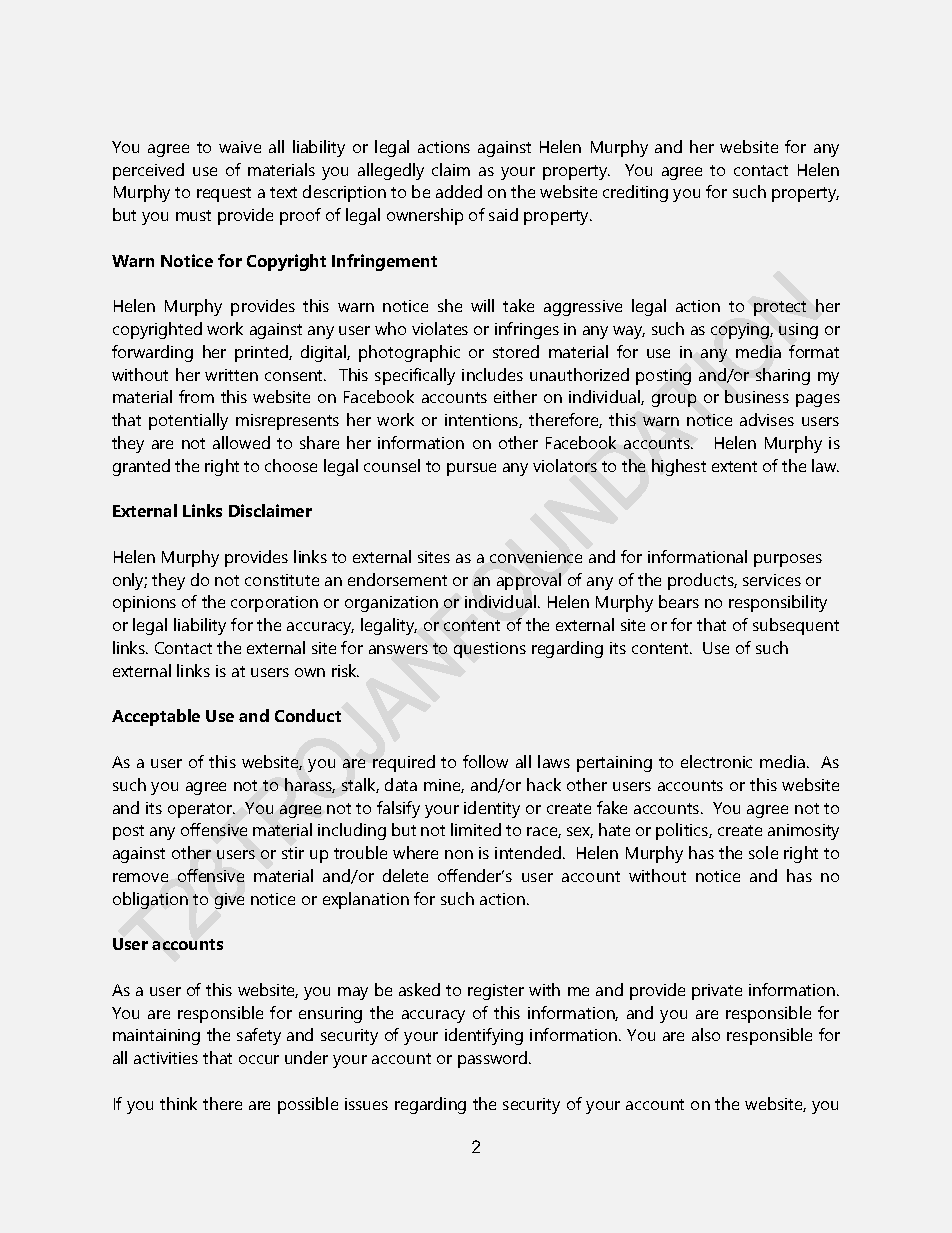  What do you see at coordinates (679, 601) in the screenshot?
I see `bears` at bounding box center [679, 601].
